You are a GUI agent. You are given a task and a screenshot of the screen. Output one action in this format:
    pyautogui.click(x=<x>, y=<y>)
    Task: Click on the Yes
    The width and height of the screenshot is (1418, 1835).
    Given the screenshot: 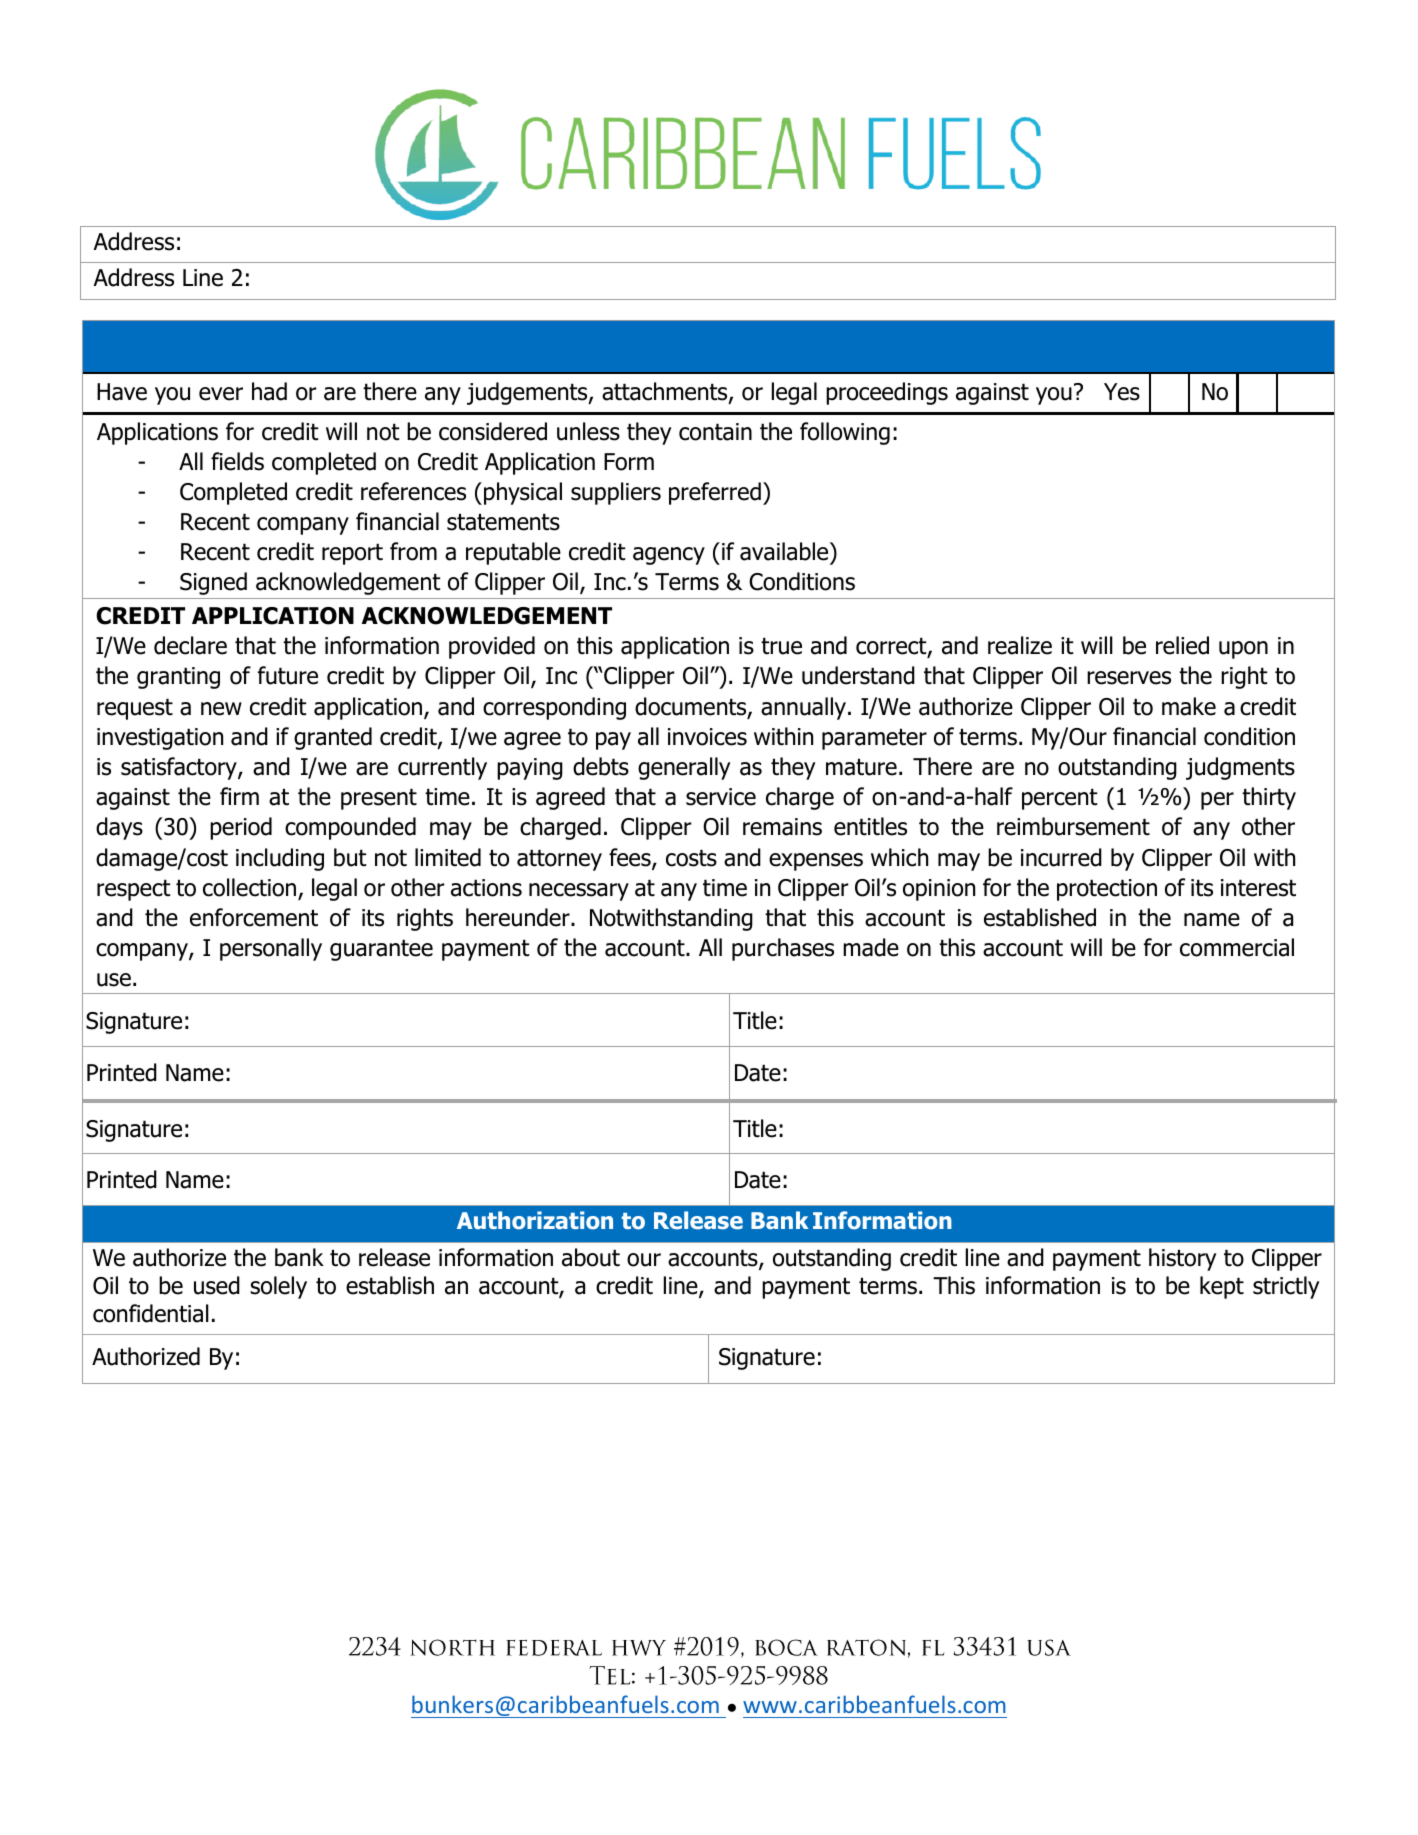 What is the action you would take?
    pyautogui.click(x=1122, y=392)
